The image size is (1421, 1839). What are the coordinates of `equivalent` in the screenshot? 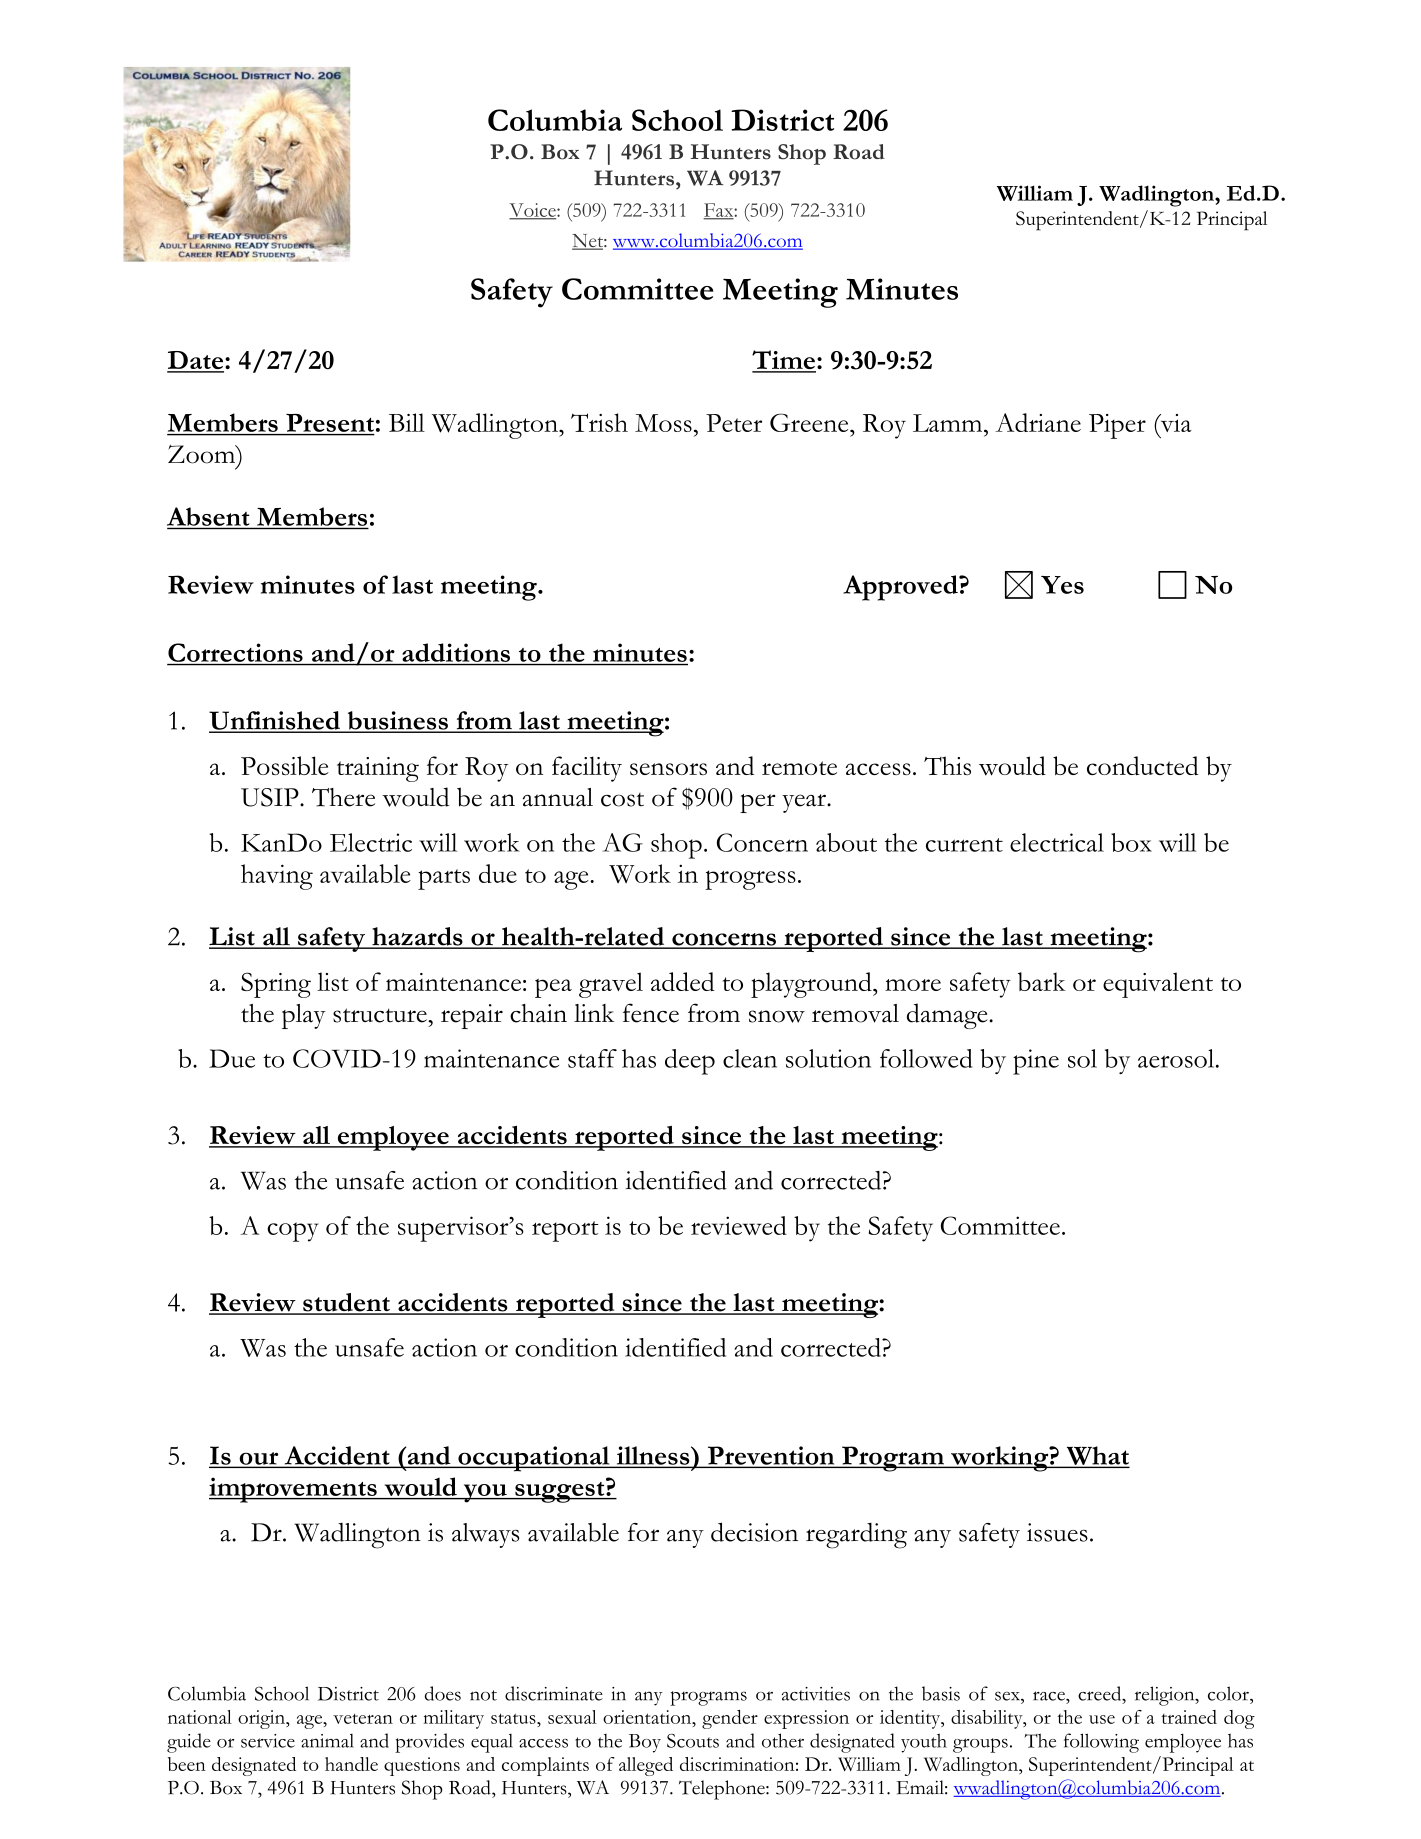 It's located at (1158, 985).
